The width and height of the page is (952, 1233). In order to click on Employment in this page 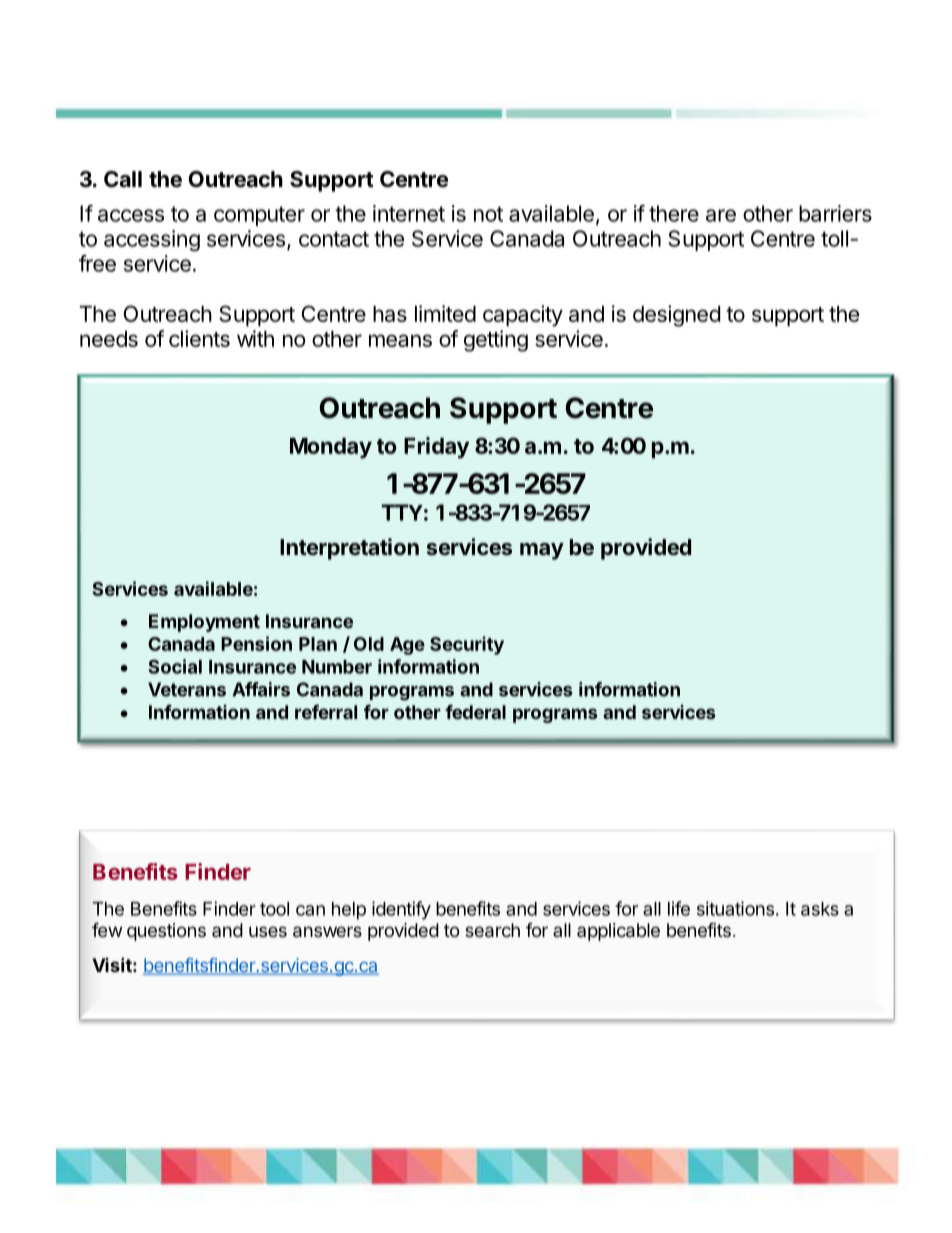, I will do `click(204, 623)`.
